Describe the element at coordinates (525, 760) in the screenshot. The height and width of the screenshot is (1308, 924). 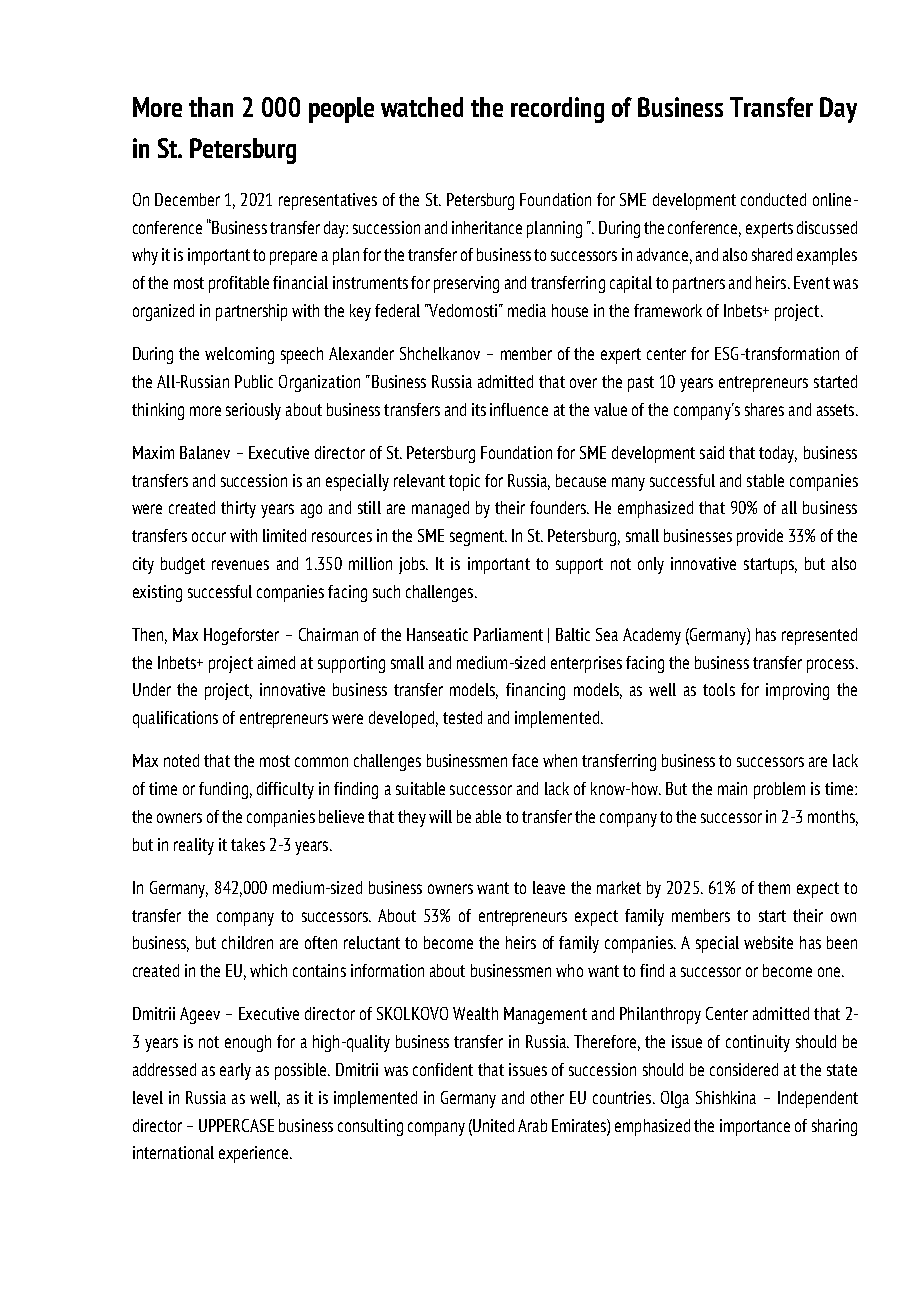
I see `face` at that location.
